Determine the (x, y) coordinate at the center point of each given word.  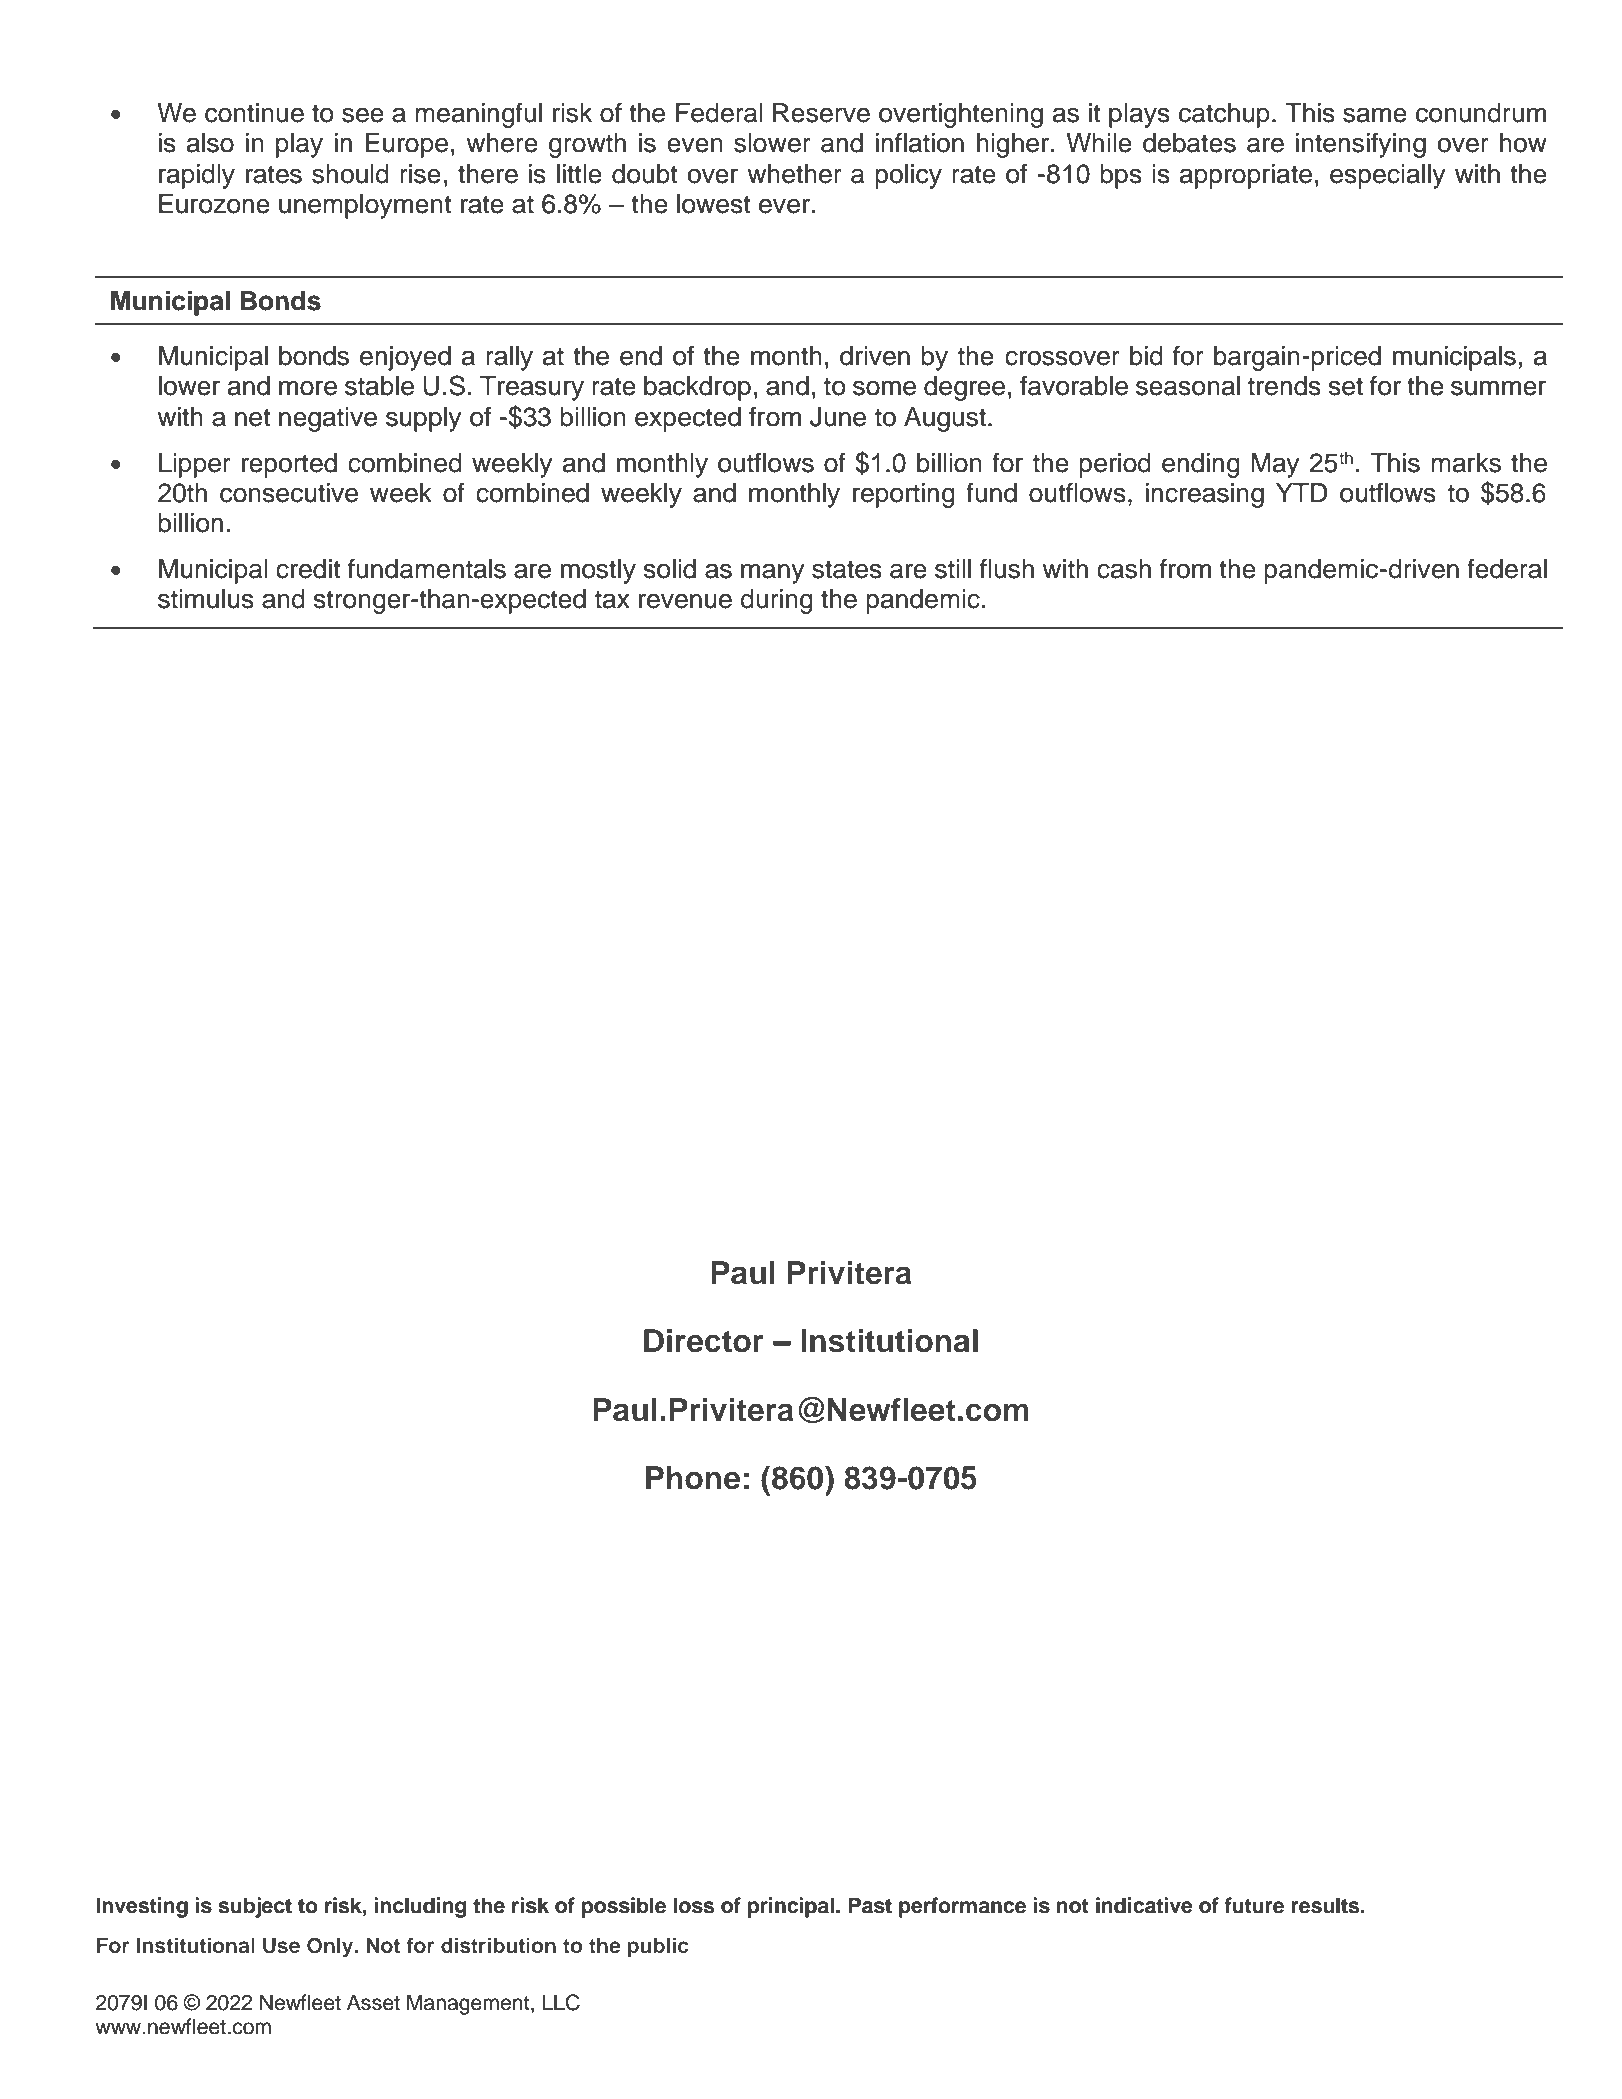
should (350, 174)
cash (1124, 569)
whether (794, 174)
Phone (693, 1478)
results (1326, 1905)
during (777, 601)
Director (704, 1341)
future (1254, 1905)
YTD (1302, 492)
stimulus (206, 599)
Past (870, 1905)
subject (255, 1907)
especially (1387, 176)
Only (331, 1947)
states (847, 569)
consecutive (289, 493)
